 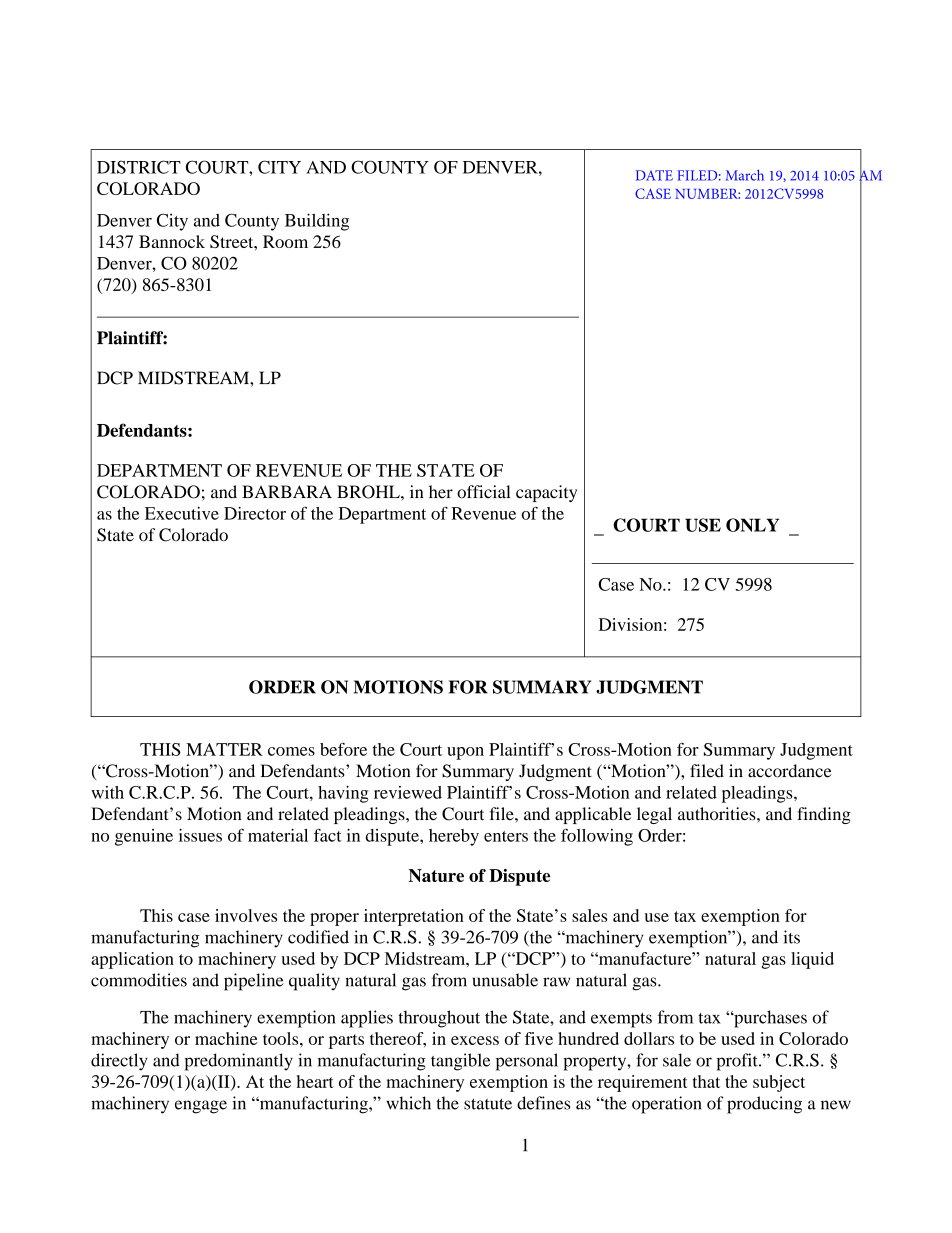 I want to click on Nature, so click(x=436, y=875).
